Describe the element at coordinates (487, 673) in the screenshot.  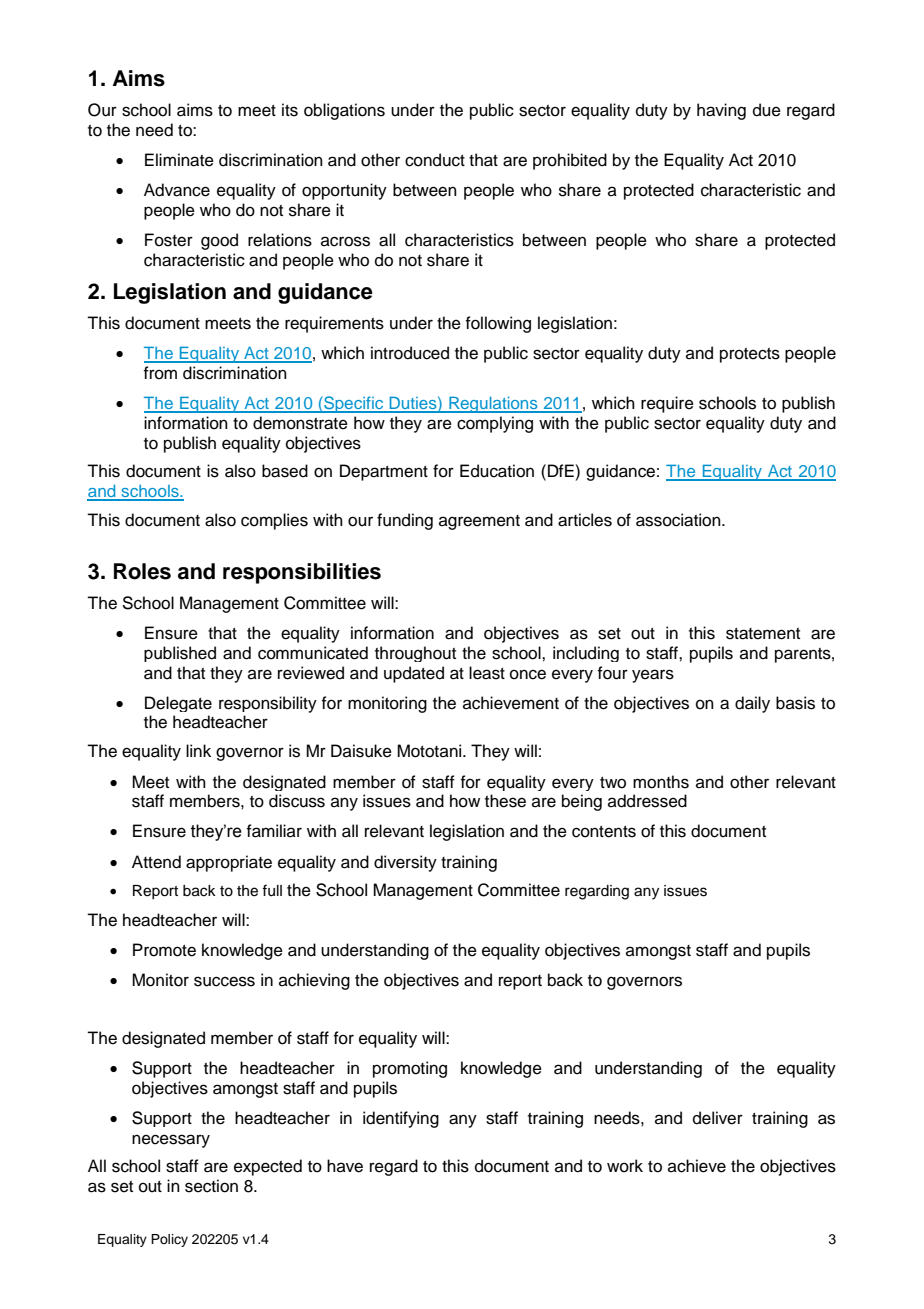
I see `least` at that location.
